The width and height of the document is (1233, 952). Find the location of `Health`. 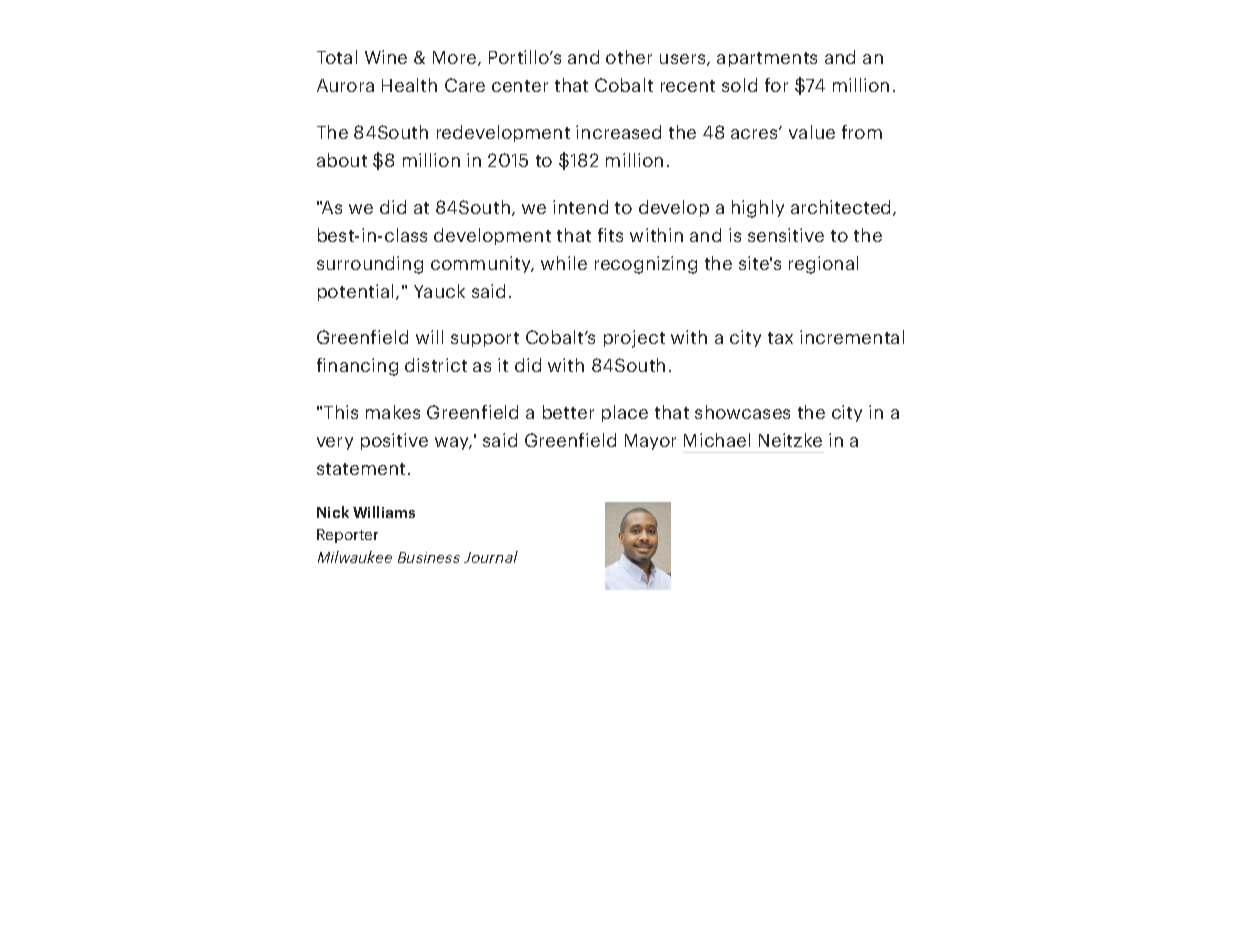

Health is located at coordinates (409, 85).
